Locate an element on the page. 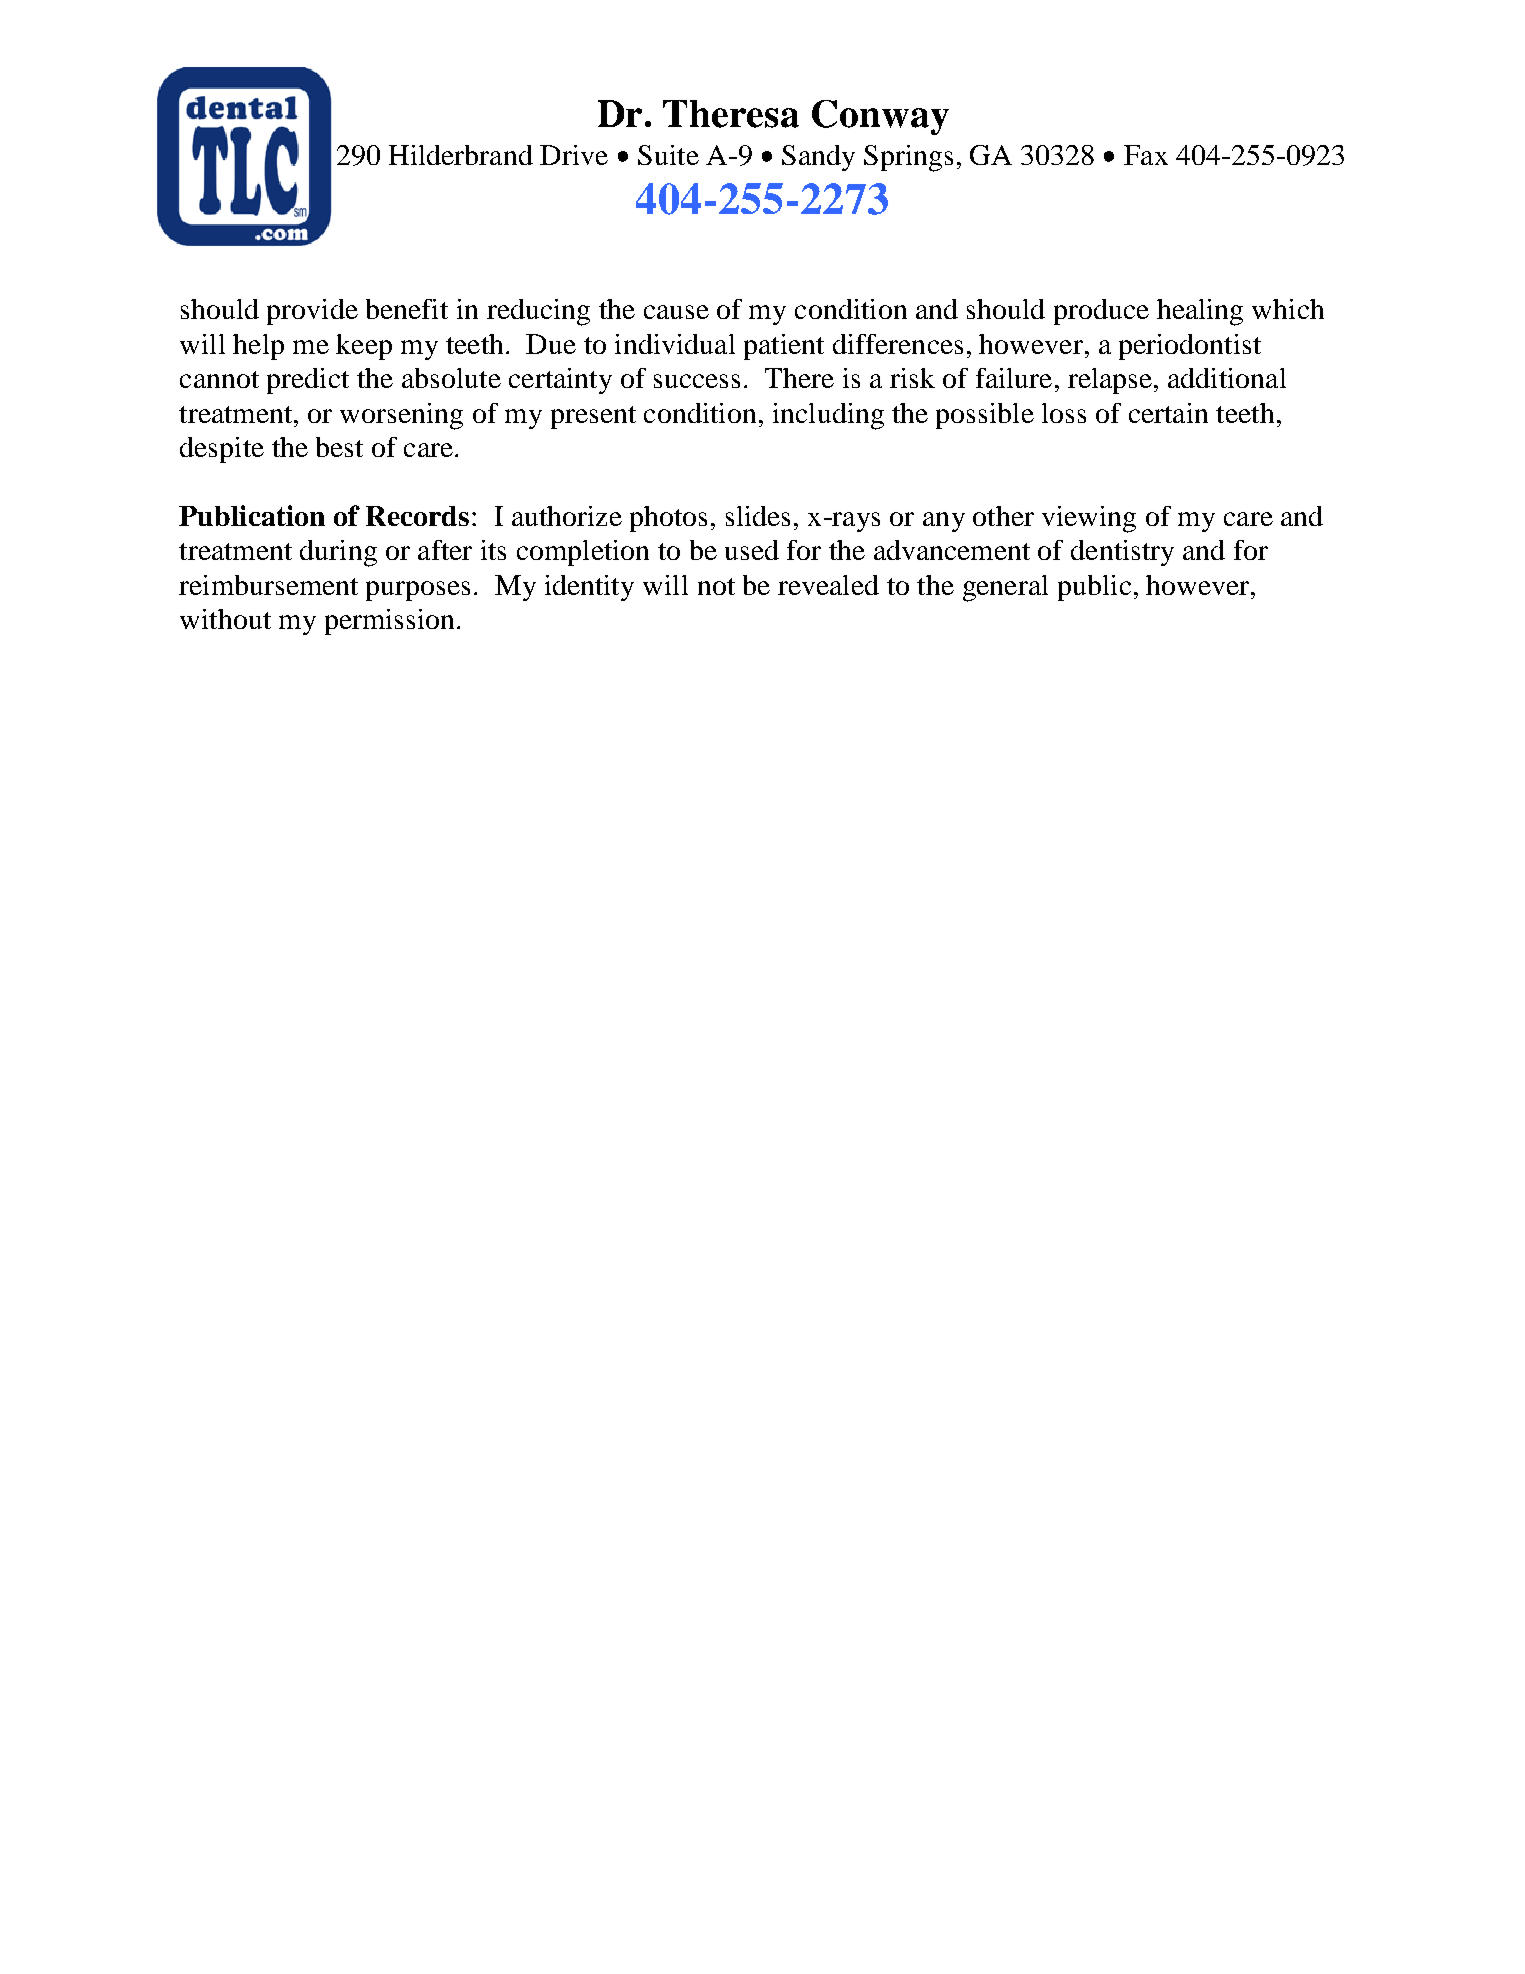 This page has height=1974, width=1525. success is located at coordinates (697, 381).
